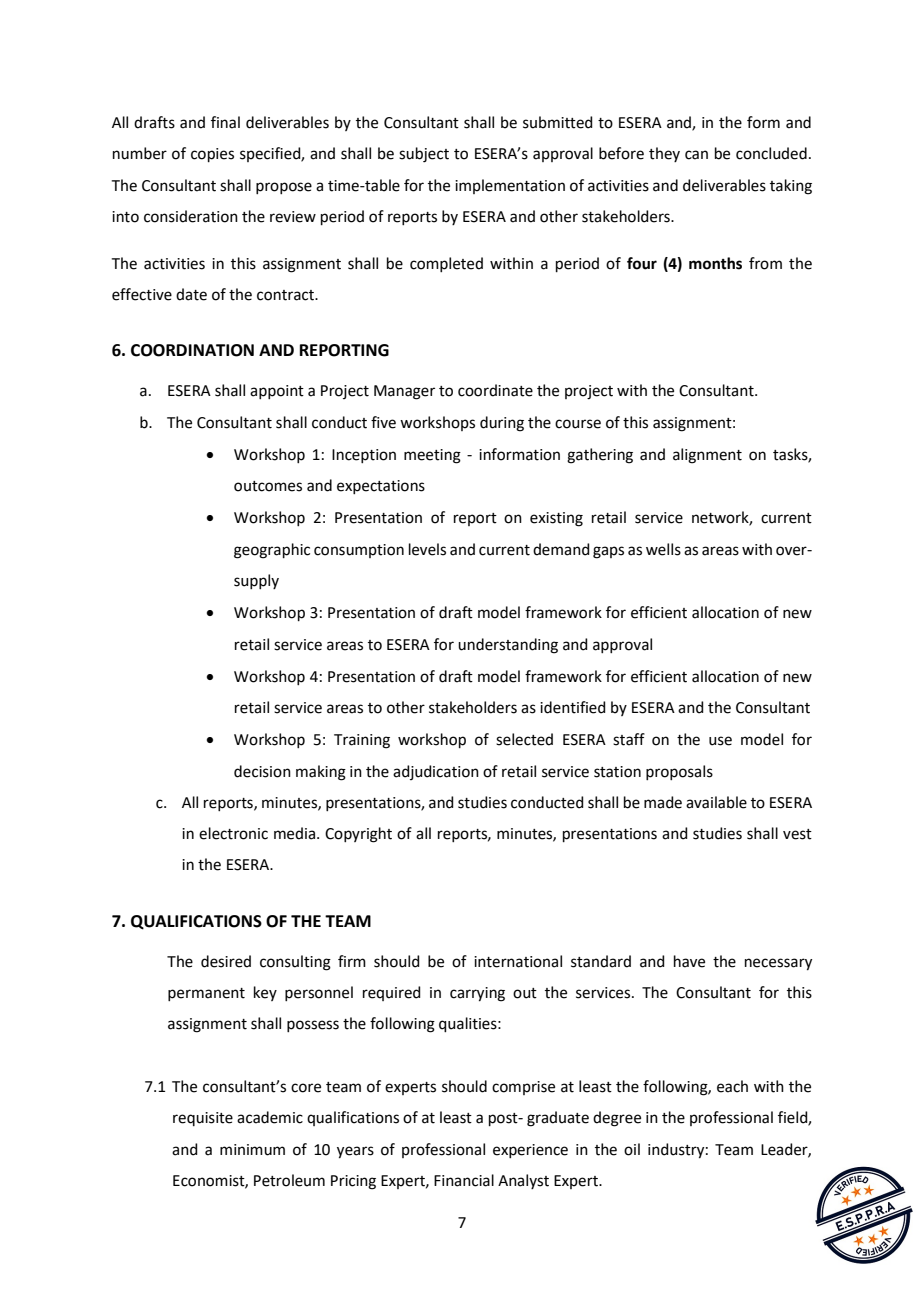 The image size is (924, 1308). I want to click on copies, so click(212, 155).
